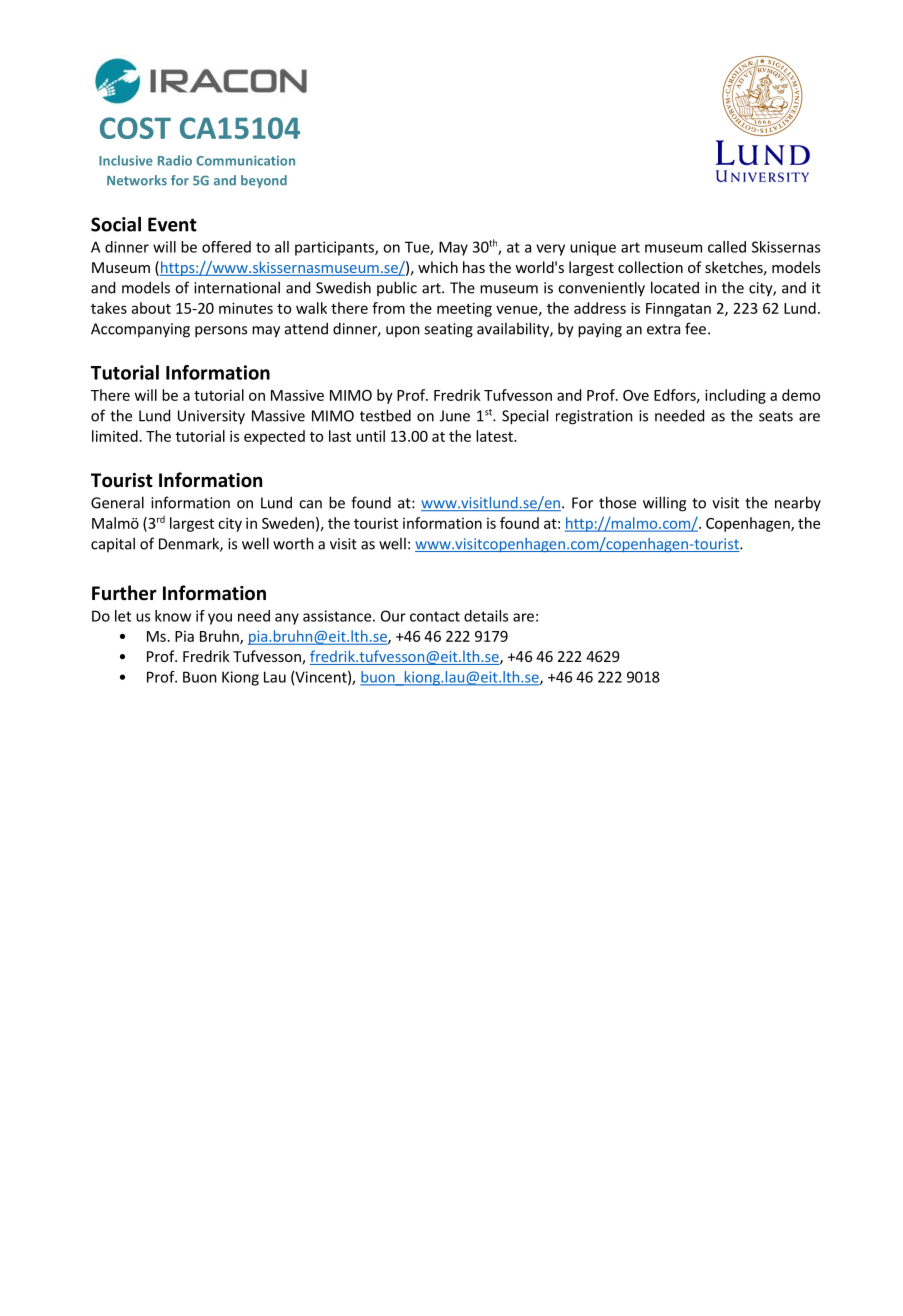 Image resolution: width=903 pixels, height=1316 pixels. What do you see at coordinates (237, 287) in the screenshot?
I see `international` at bounding box center [237, 287].
